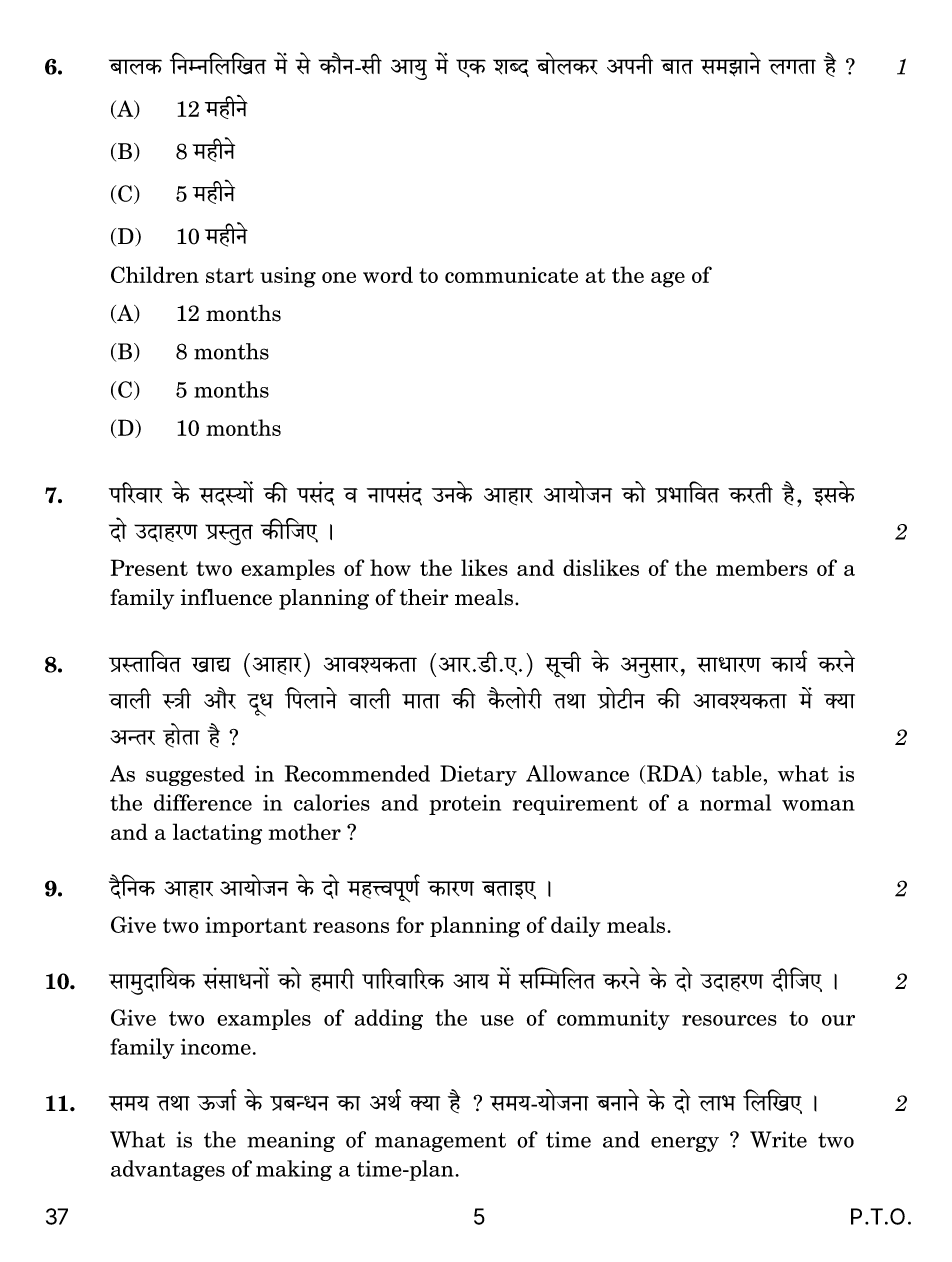 The image size is (952, 1262). What do you see at coordinates (195, 775) in the screenshot?
I see `suggested` at bounding box center [195, 775].
